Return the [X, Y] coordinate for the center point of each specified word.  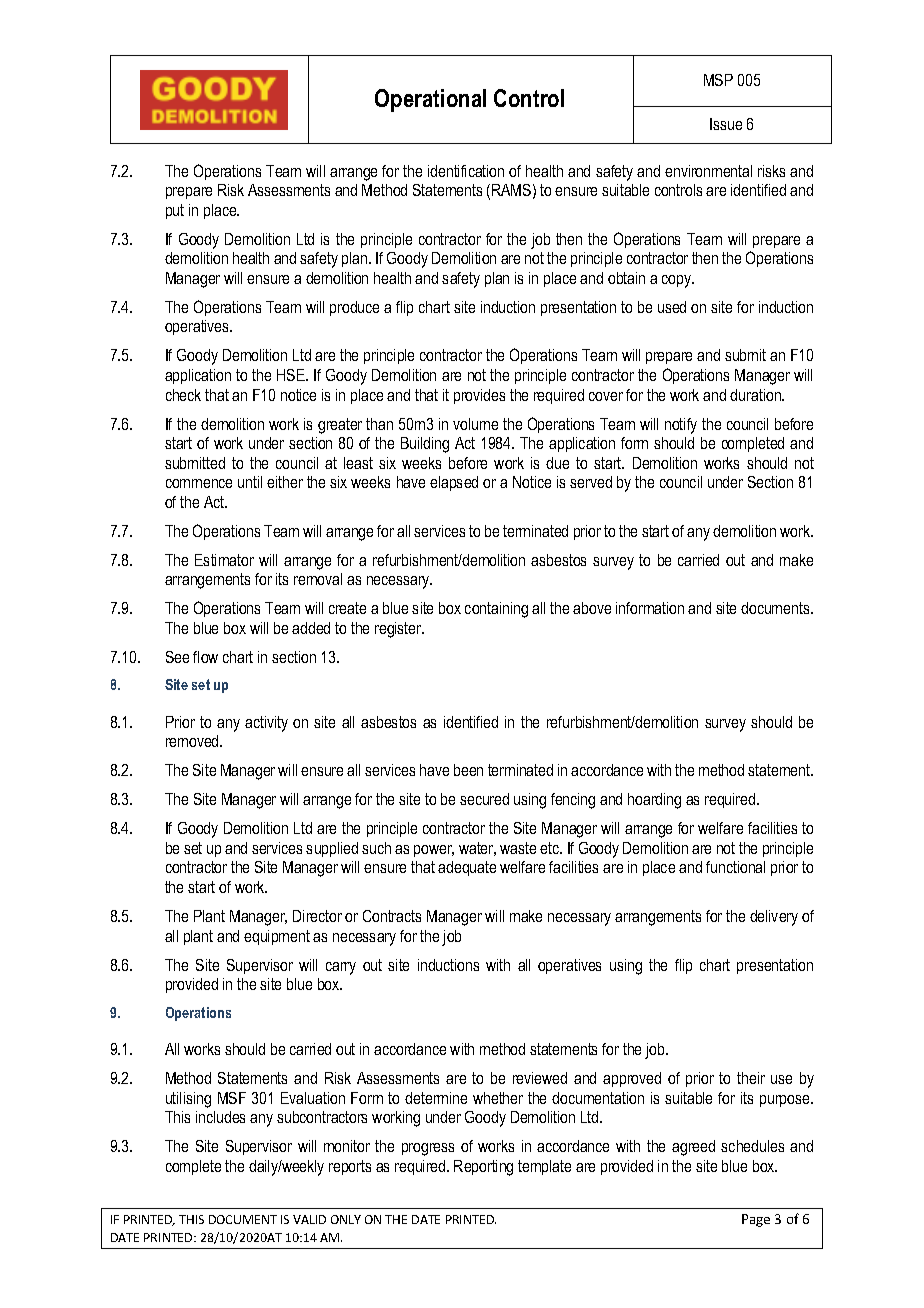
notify [681, 426]
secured [484, 799]
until [250, 482]
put [175, 211]
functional [735, 867]
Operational [430, 100]
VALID [309, 1219]
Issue [726, 124]
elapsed [454, 483]
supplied [332, 849]
